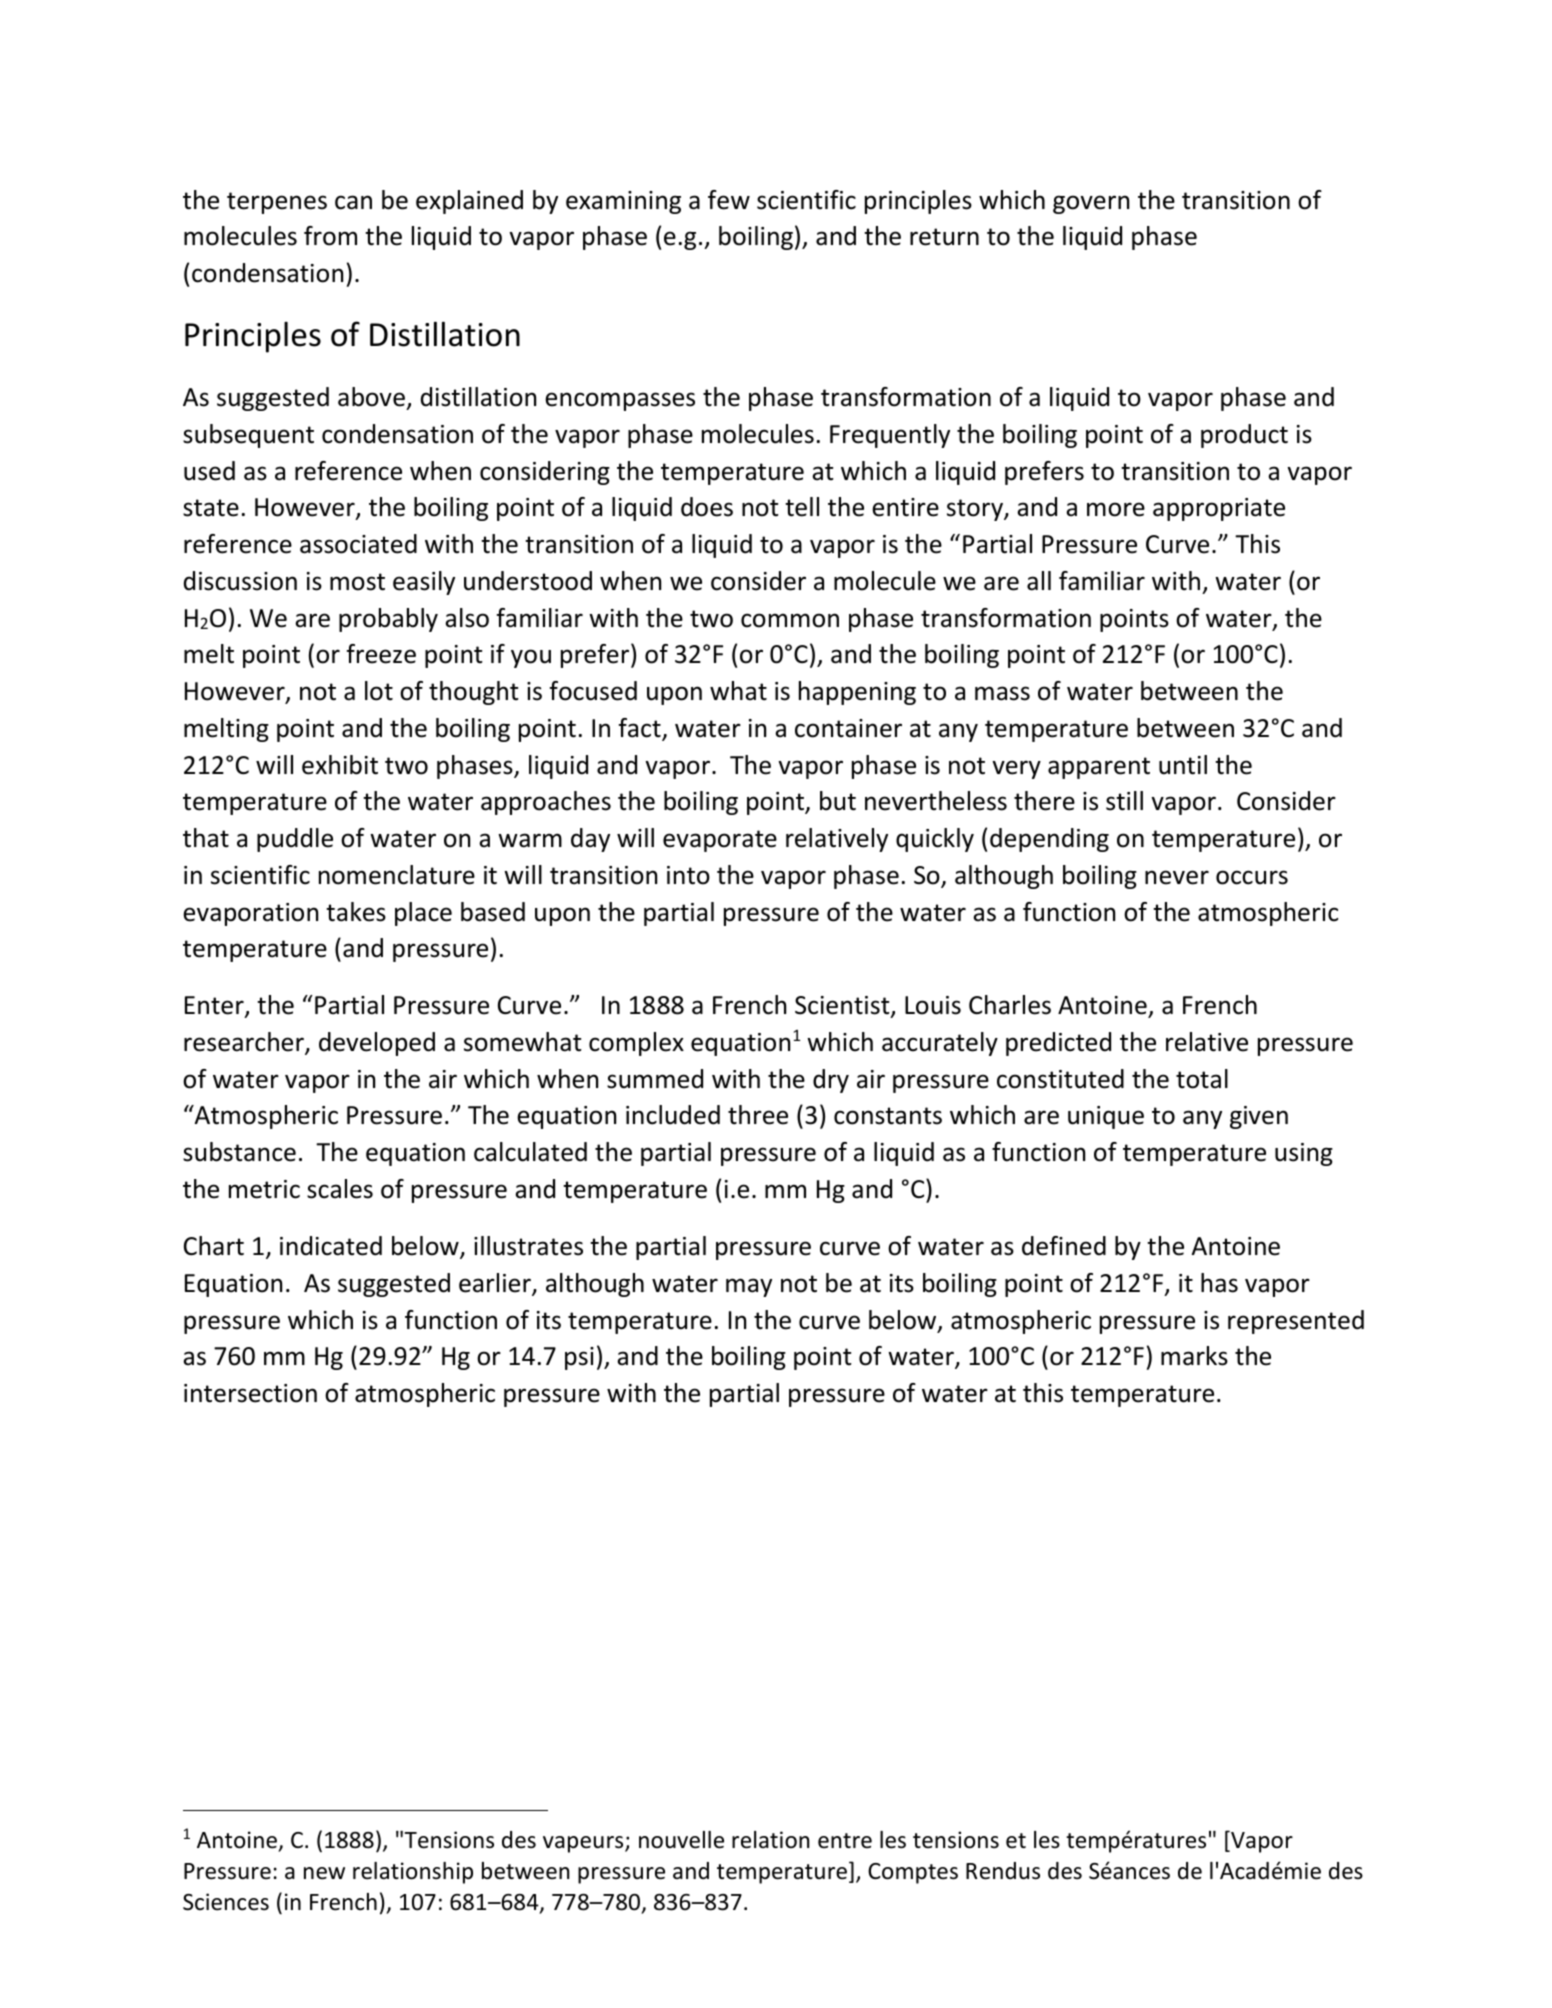 This screenshot has width=1552, height=2008. Describe the element at coordinates (681, 1840) in the screenshot. I see `nouvelle` at that location.
